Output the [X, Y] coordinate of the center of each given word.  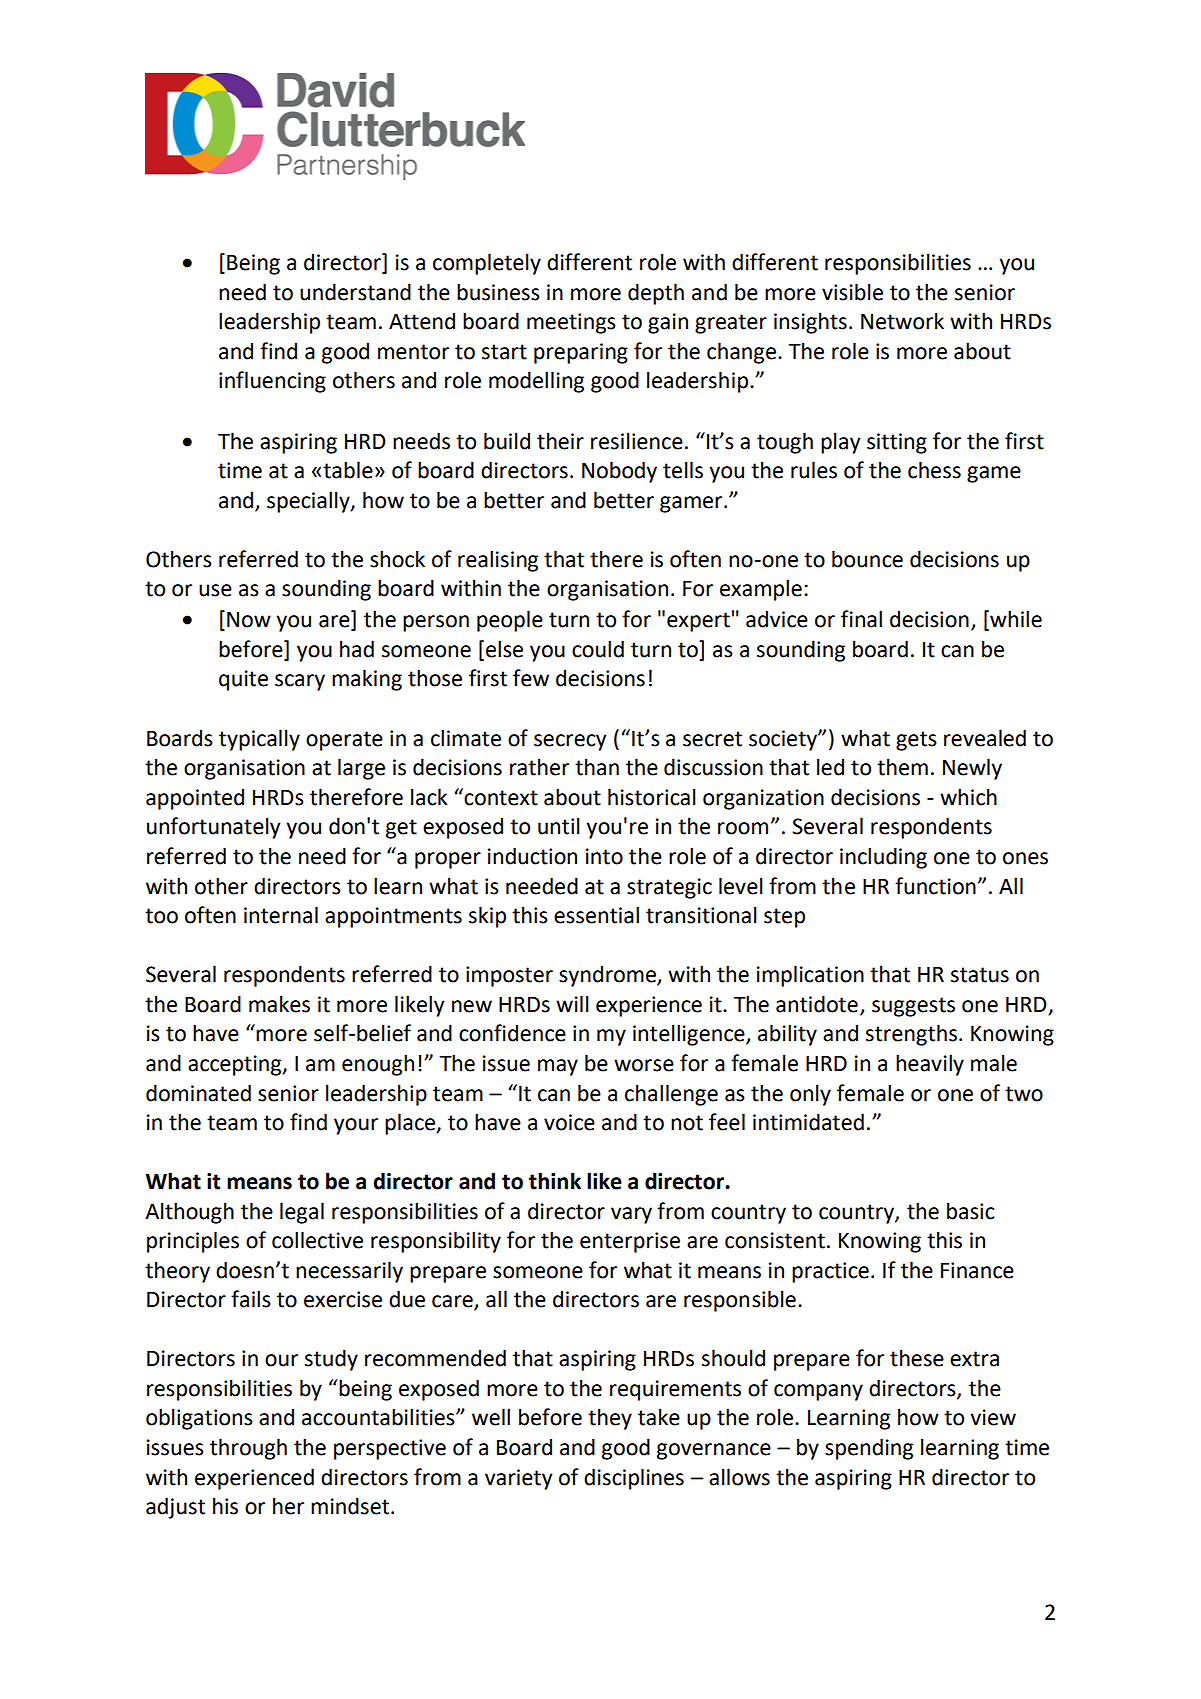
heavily [930, 1065]
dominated [198, 1093]
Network [902, 321]
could [598, 649]
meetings [571, 323]
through [248, 1449]
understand [355, 292]
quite [243, 680]
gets [916, 741]
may [558, 1067]
